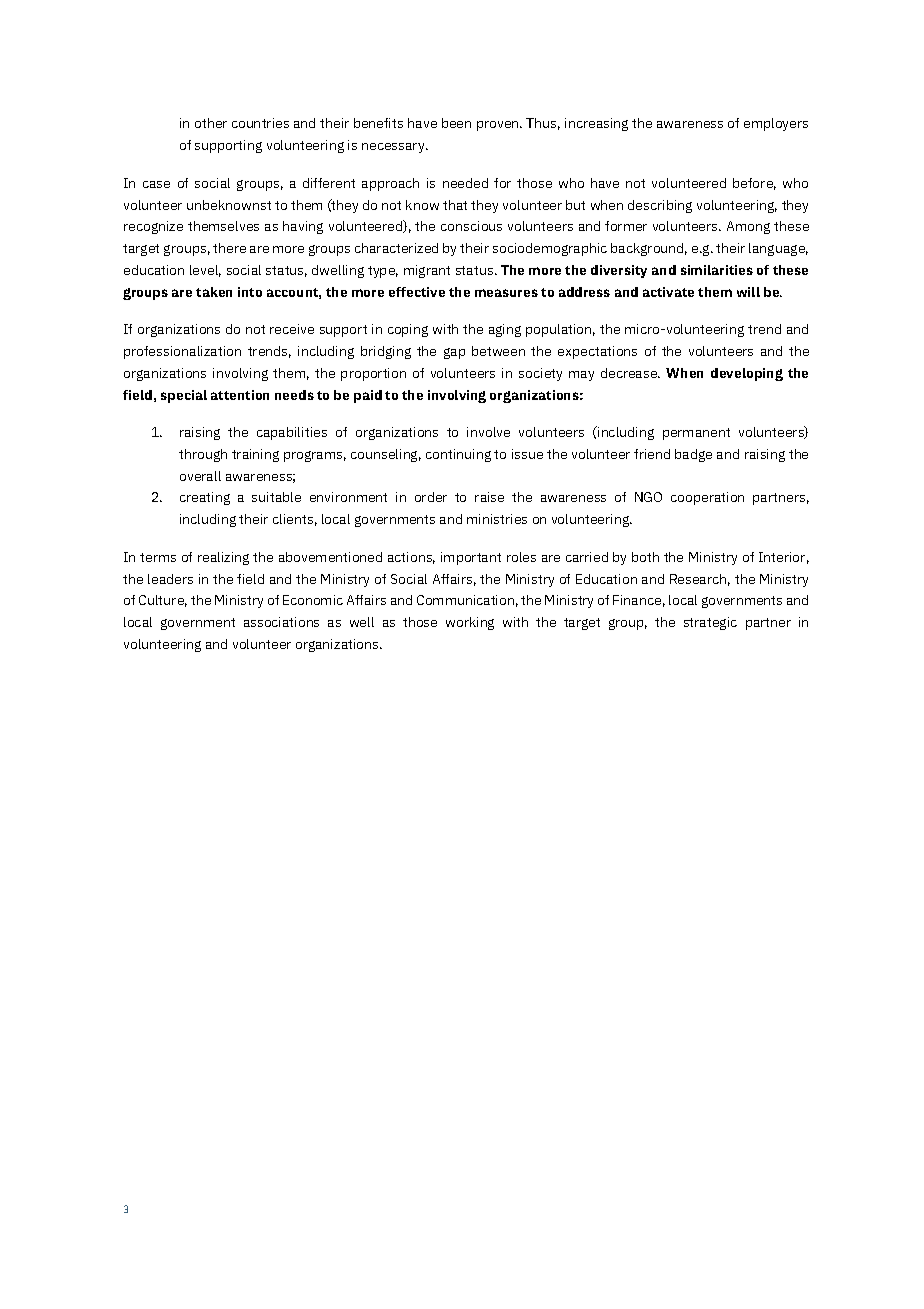  What do you see at coordinates (506, 293) in the screenshot?
I see `measures` at bounding box center [506, 293].
